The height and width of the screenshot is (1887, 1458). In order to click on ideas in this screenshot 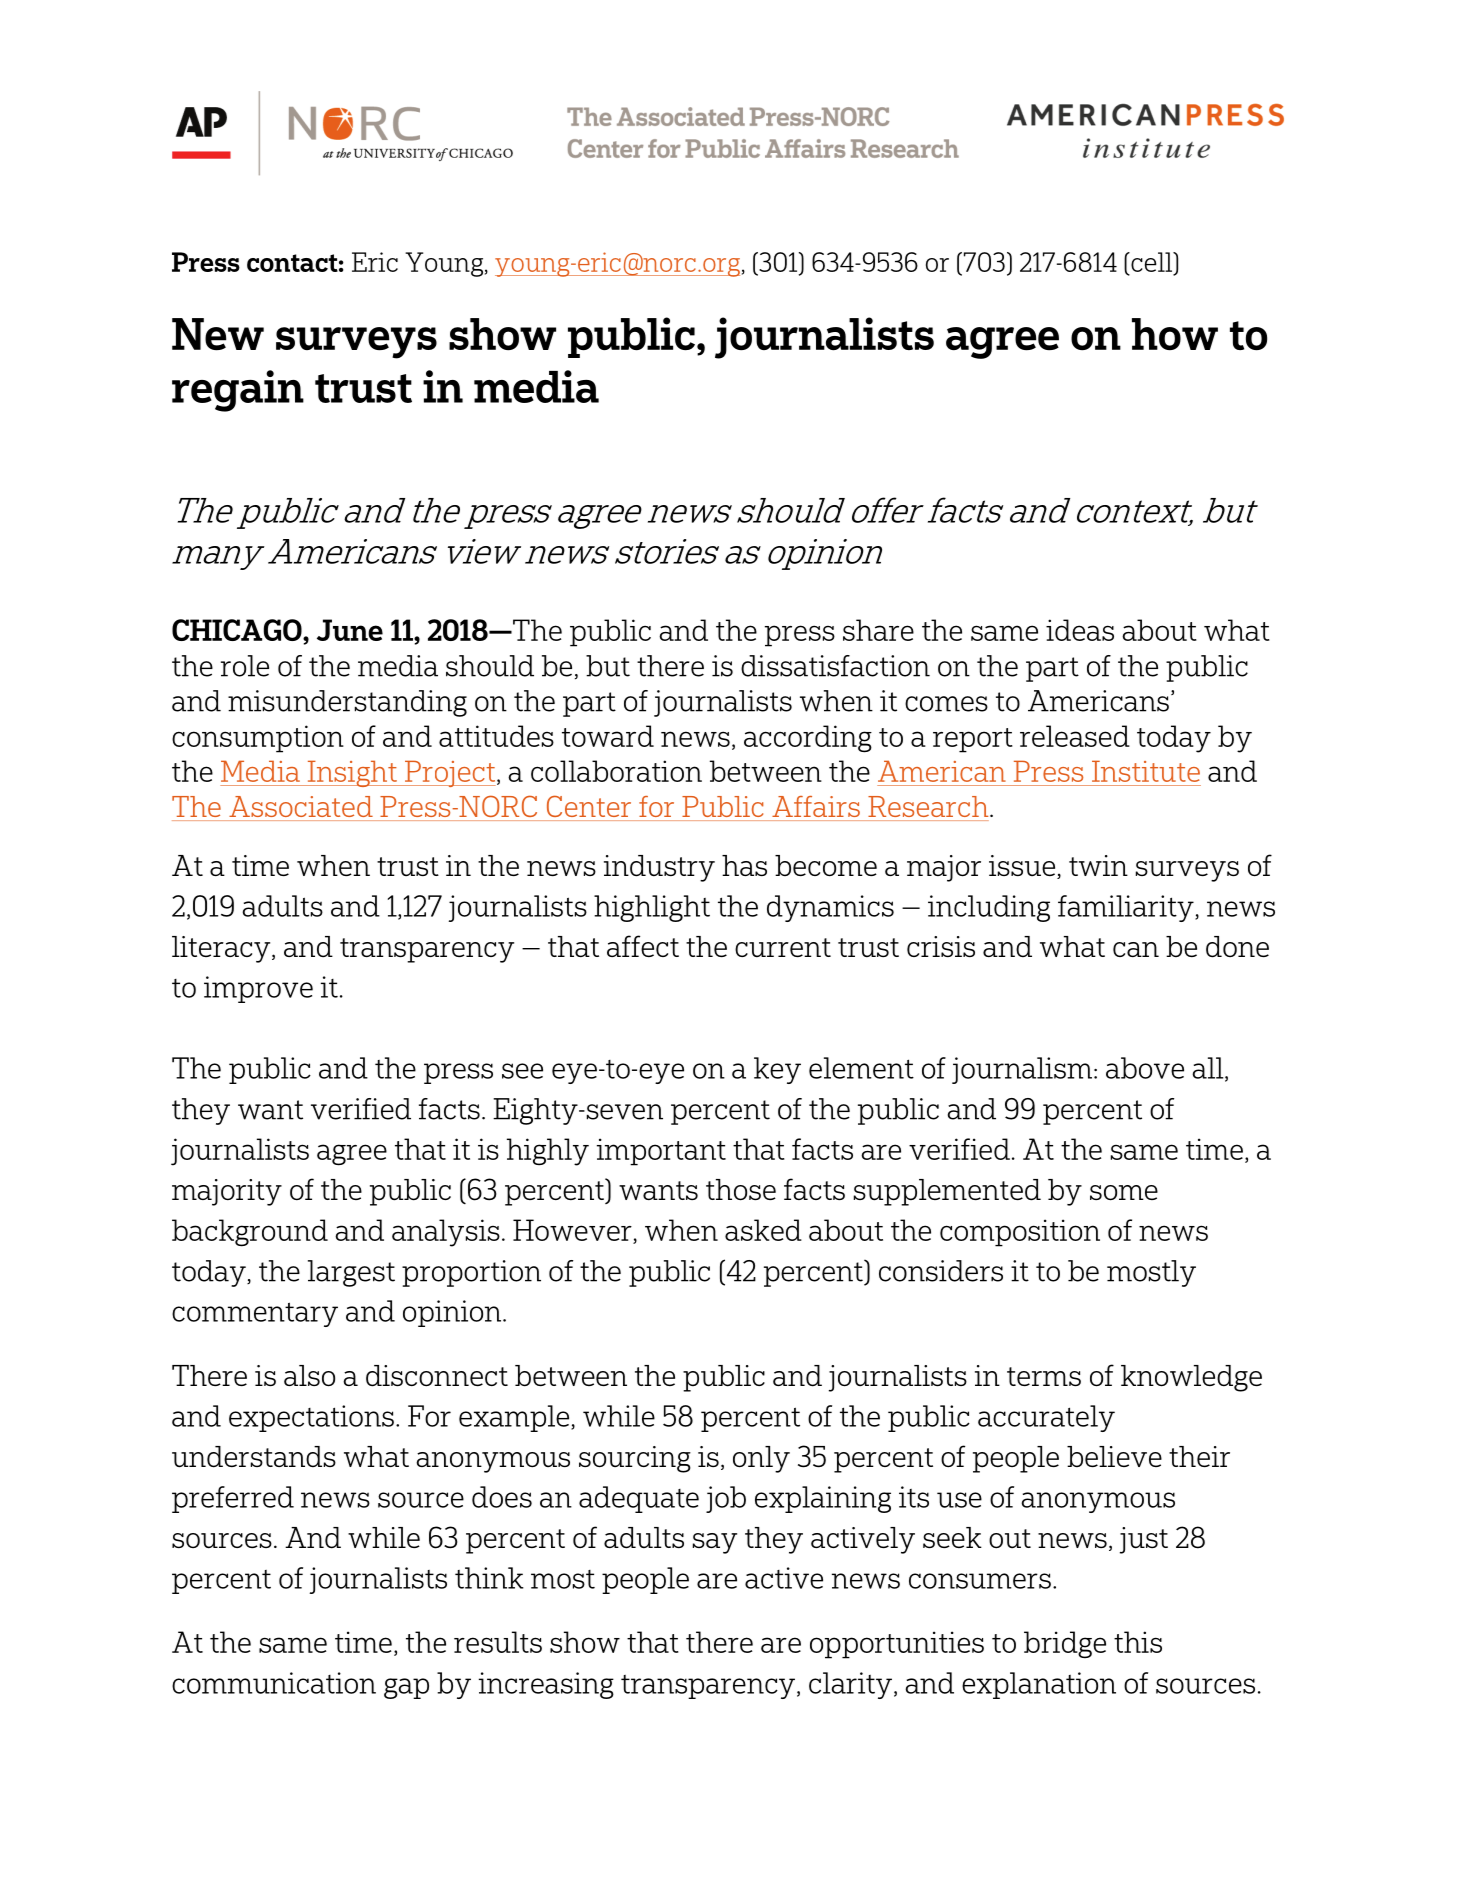, I will do `click(1080, 630)`.
